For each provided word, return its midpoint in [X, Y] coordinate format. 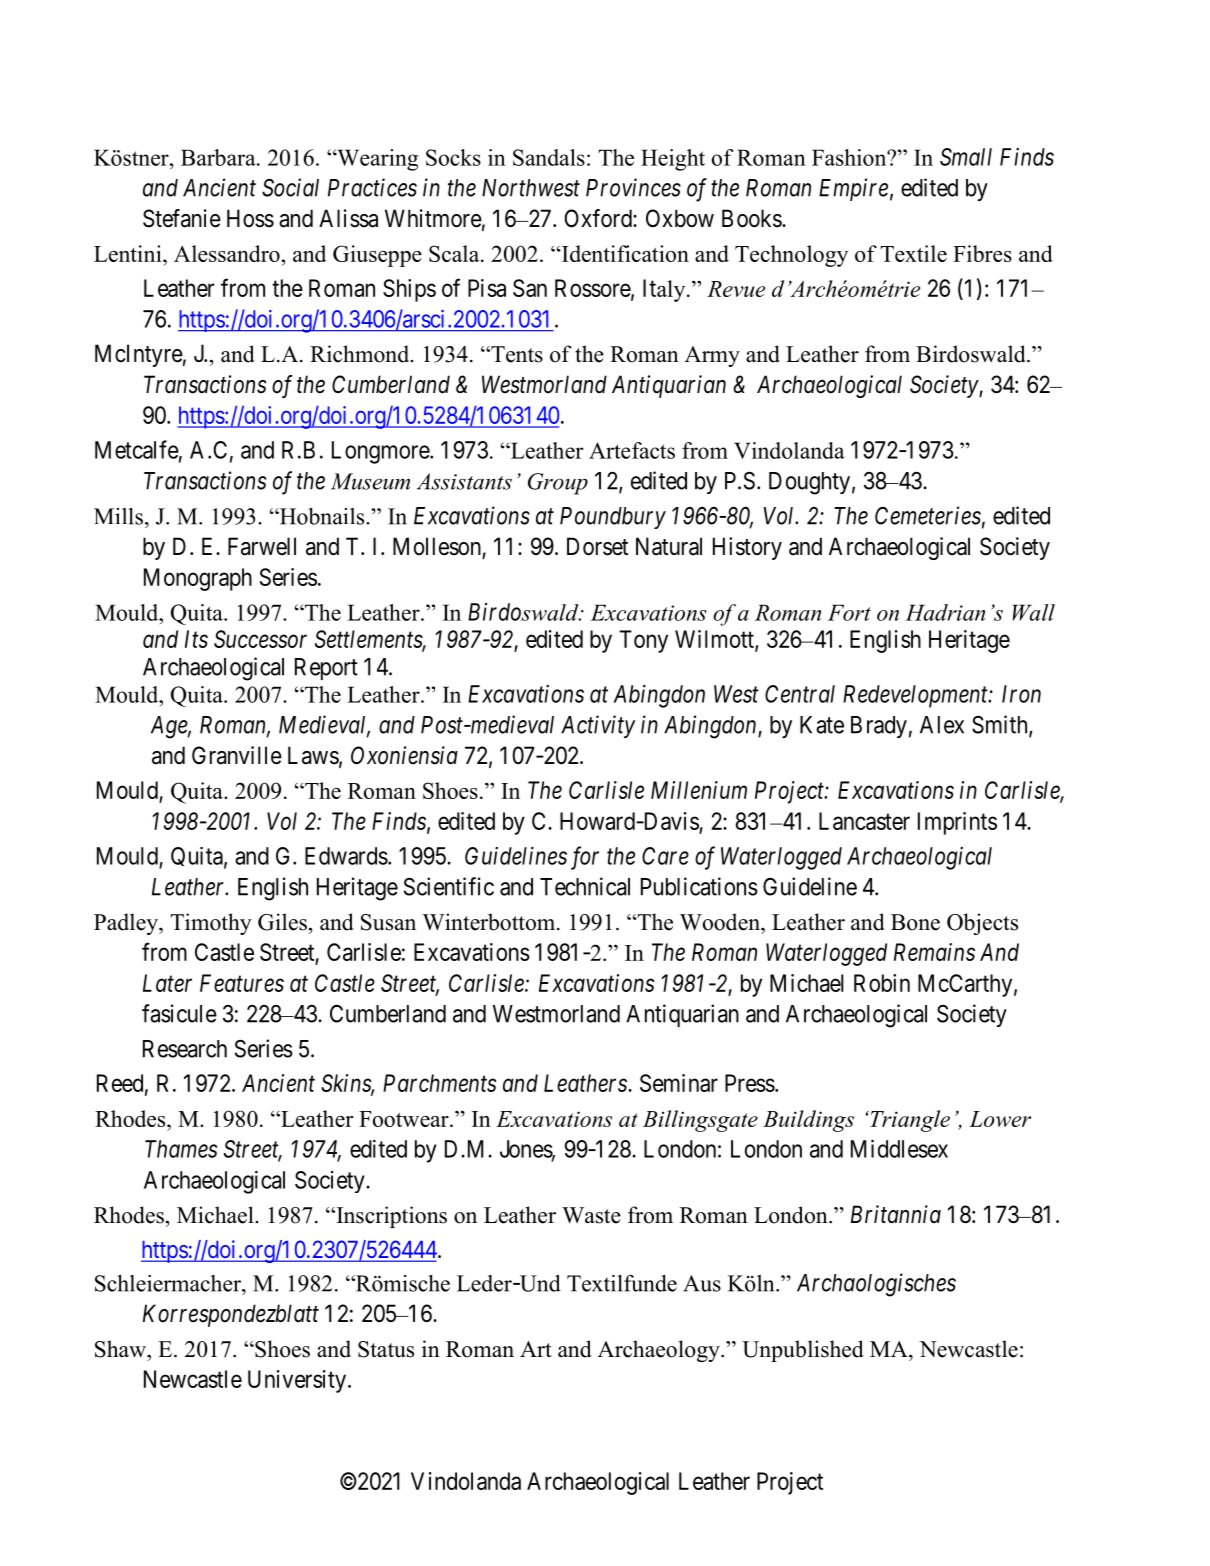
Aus [702, 1283]
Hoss [250, 218]
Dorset [597, 546]
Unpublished [803, 1351]
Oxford [599, 218]
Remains [934, 952]
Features [242, 983]
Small [966, 157]
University [297, 1381]
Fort [849, 612]
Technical [585, 886]
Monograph [198, 579]
